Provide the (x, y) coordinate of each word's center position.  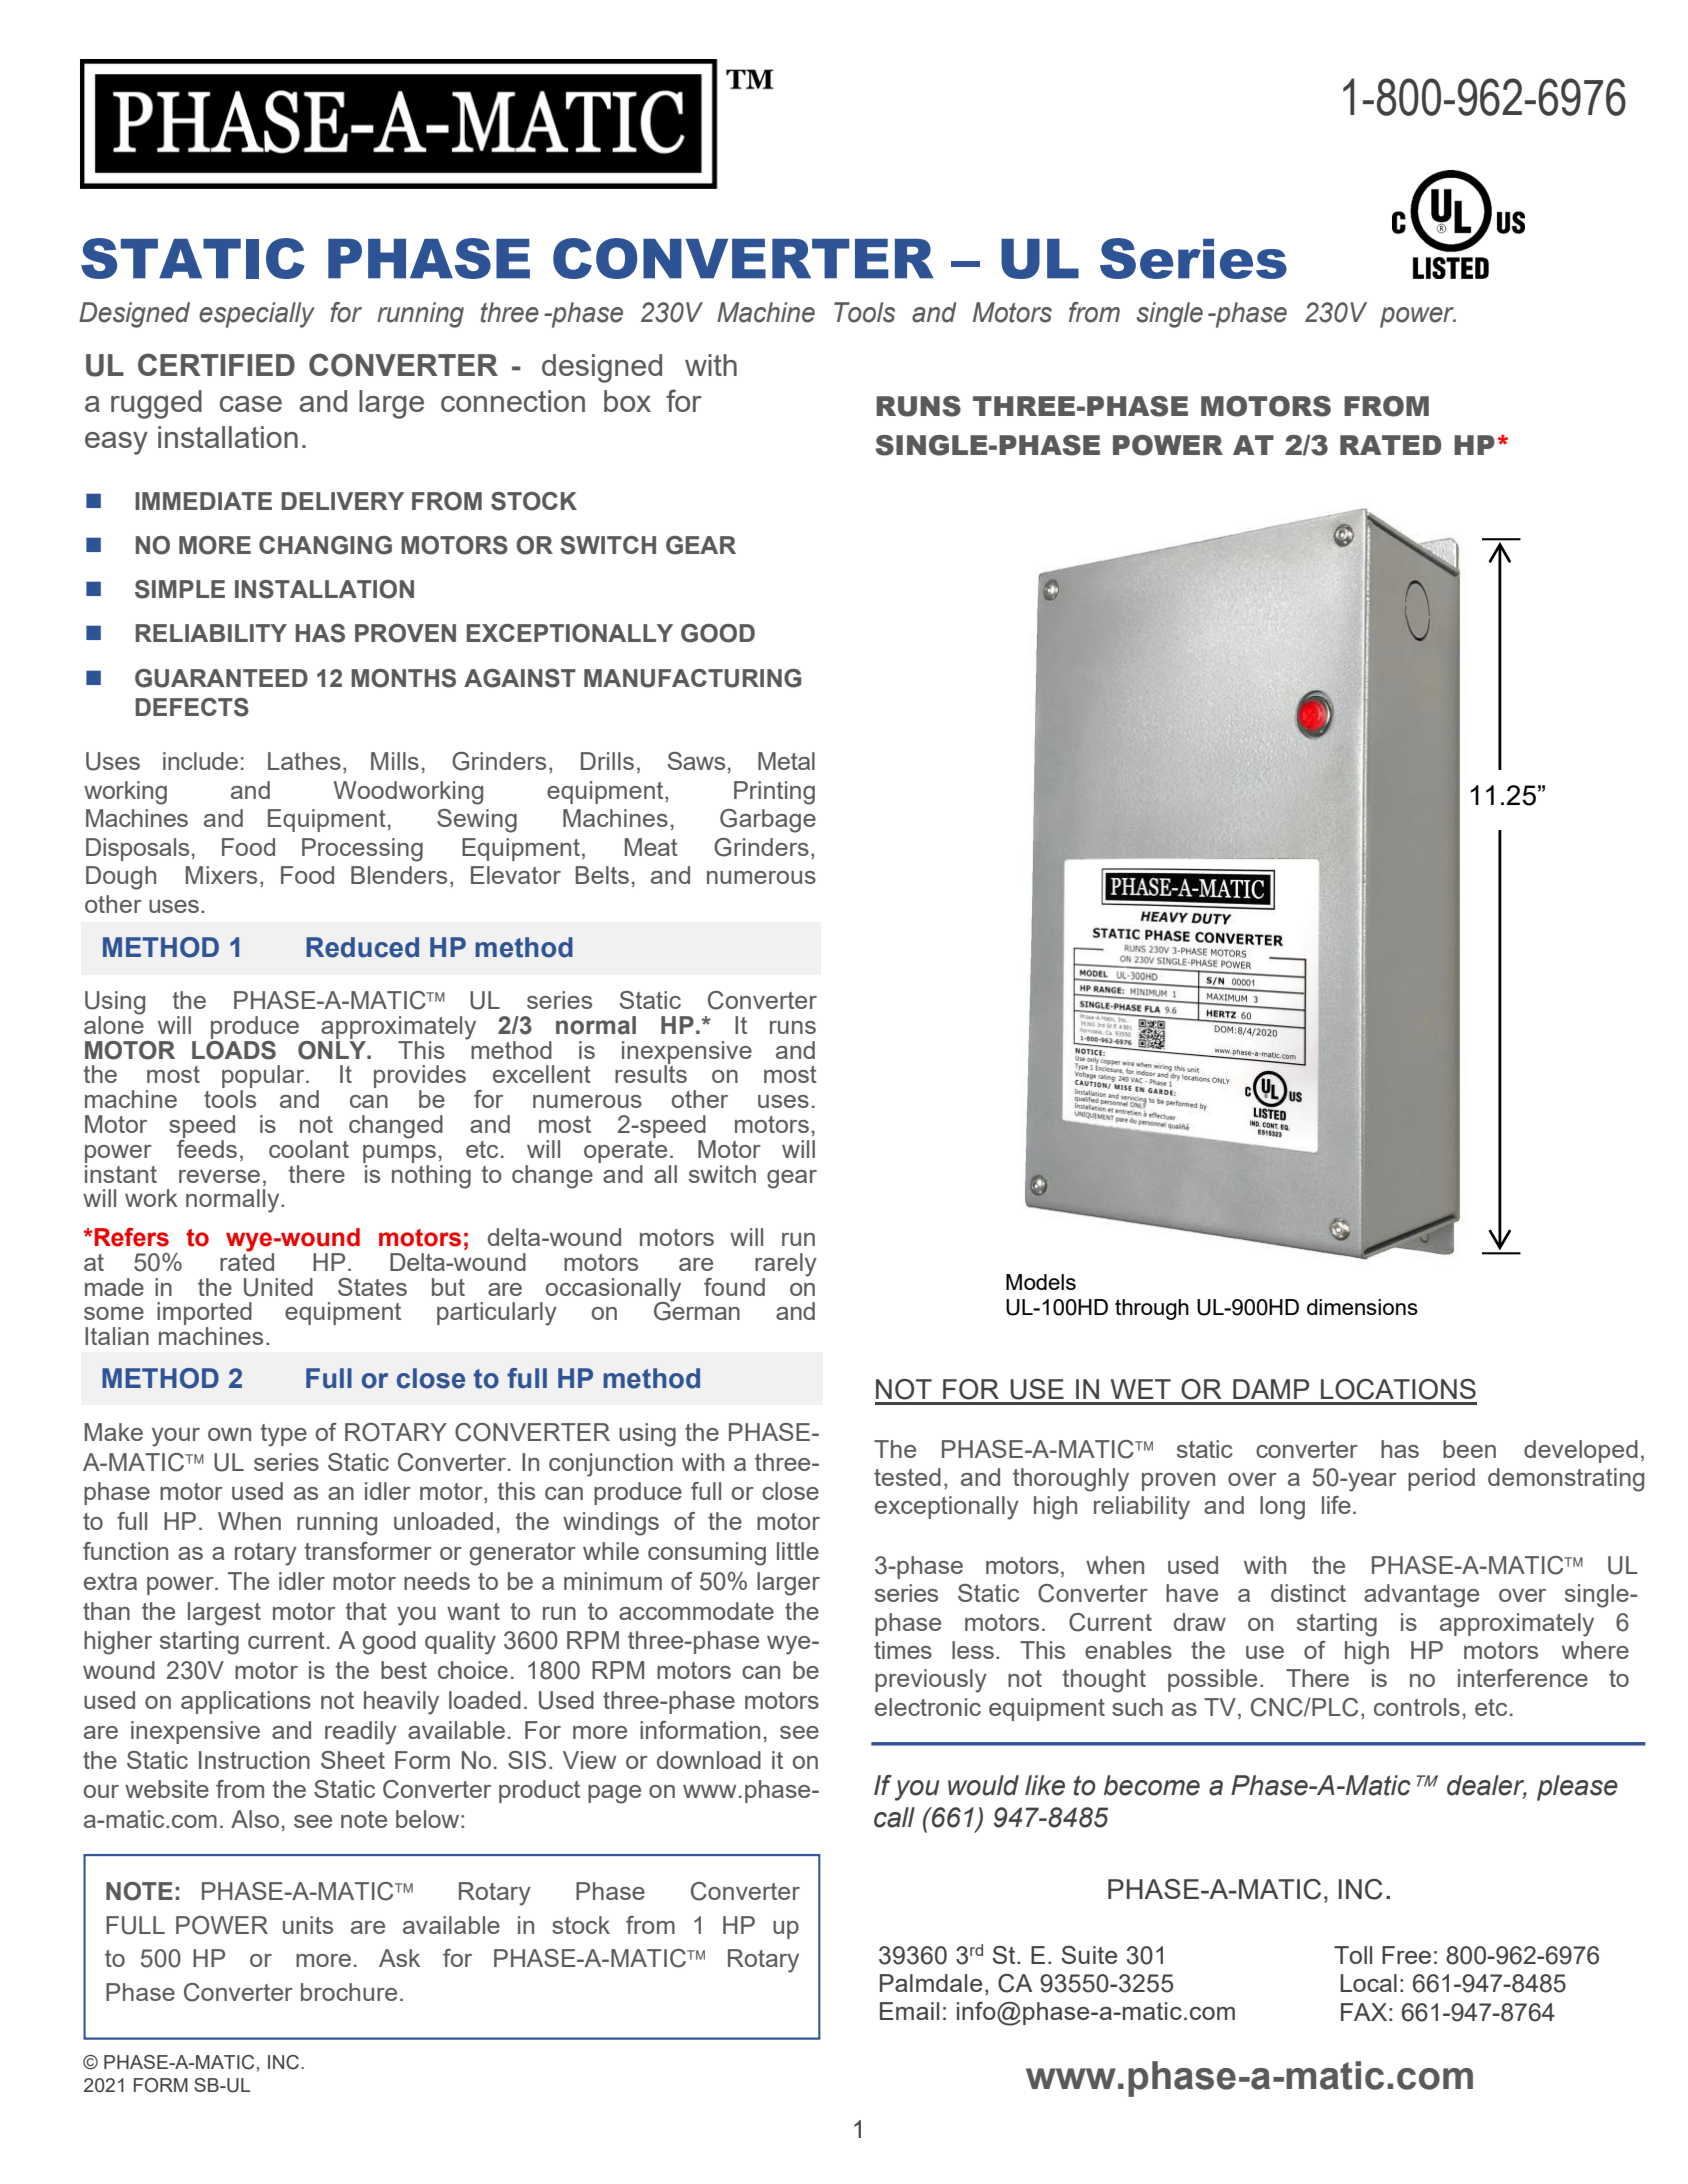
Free (1406, 1955)
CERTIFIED (216, 364)
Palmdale (931, 1983)
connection (513, 401)
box (627, 401)
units (308, 1925)
